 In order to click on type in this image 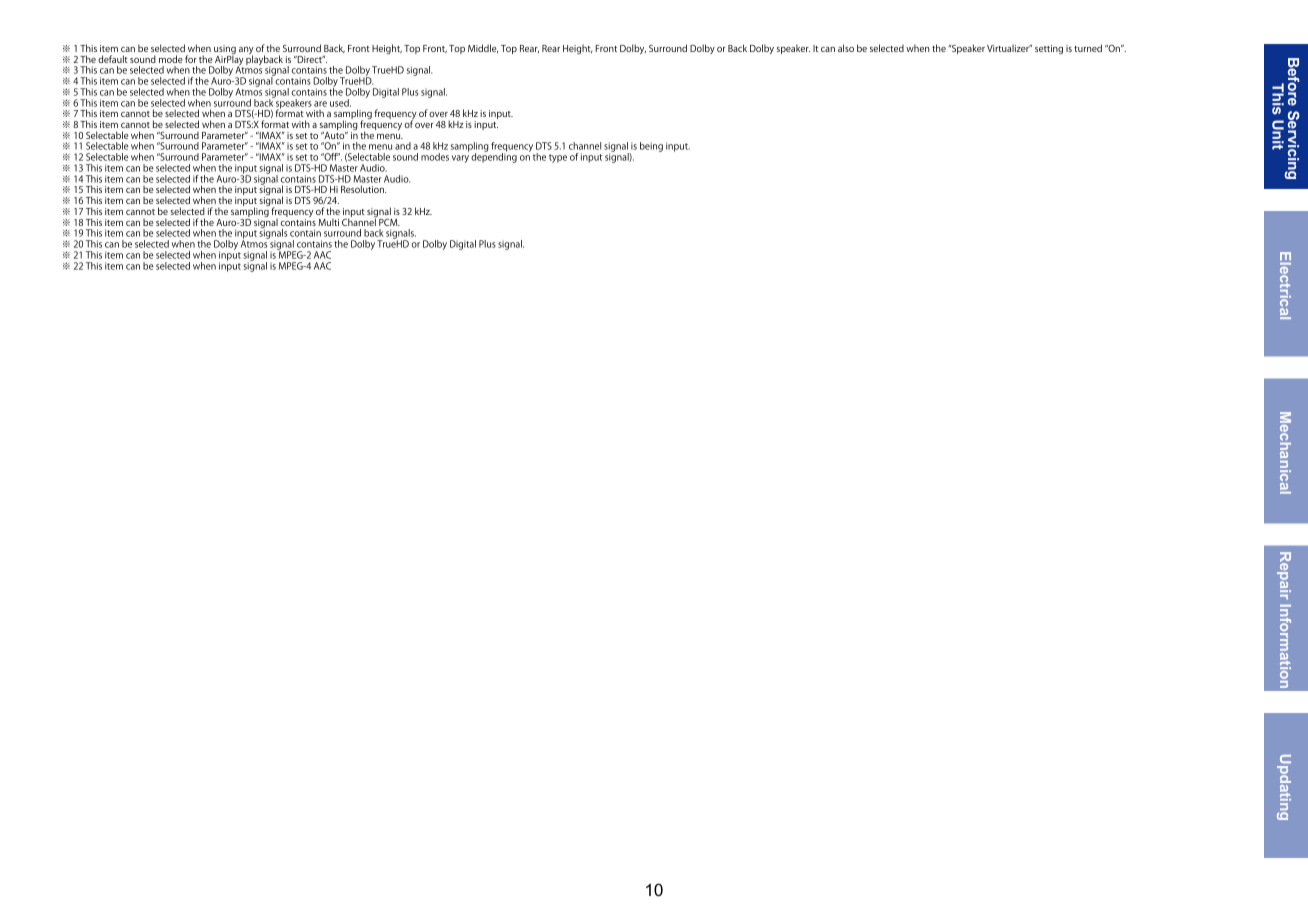, I will do `click(558, 158)`.
